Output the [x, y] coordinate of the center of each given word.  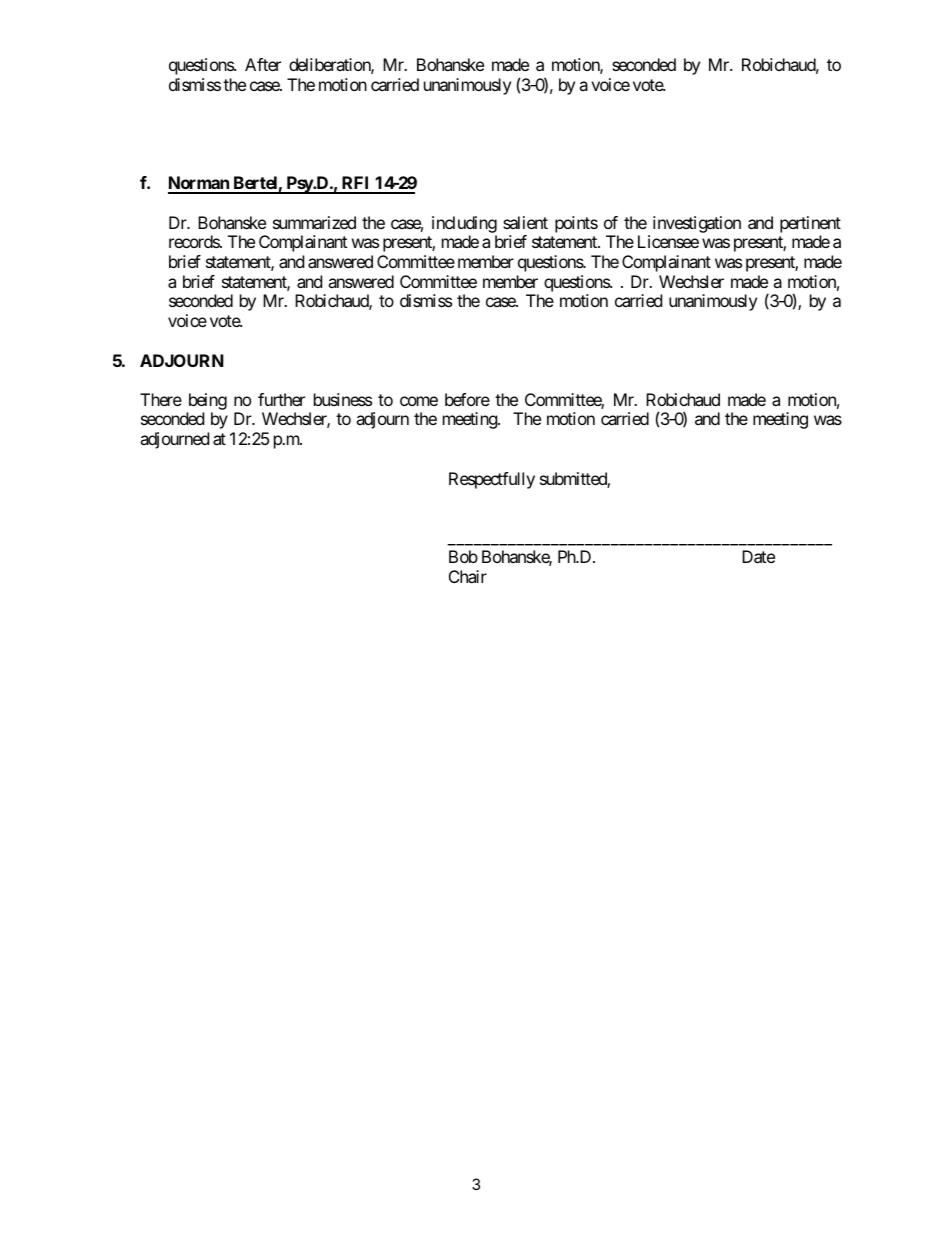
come [419, 401]
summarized [314, 222]
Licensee [668, 241]
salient [525, 222]
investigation [697, 224]
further [281, 399]
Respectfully [492, 480]
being [207, 403]
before [467, 399]
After [263, 64]
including [464, 224]
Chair [468, 576]
